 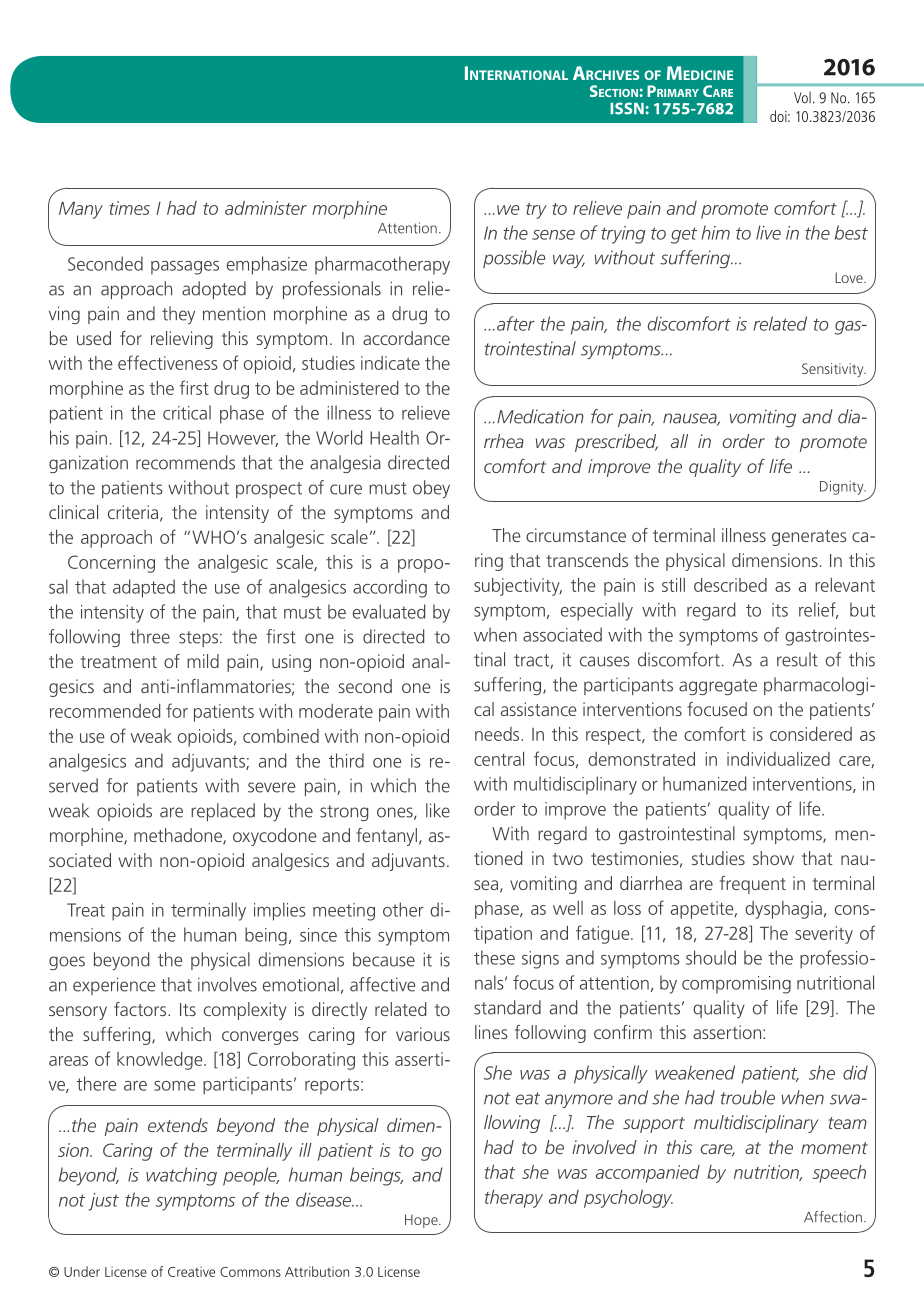 I want to click on mild, so click(x=203, y=661).
